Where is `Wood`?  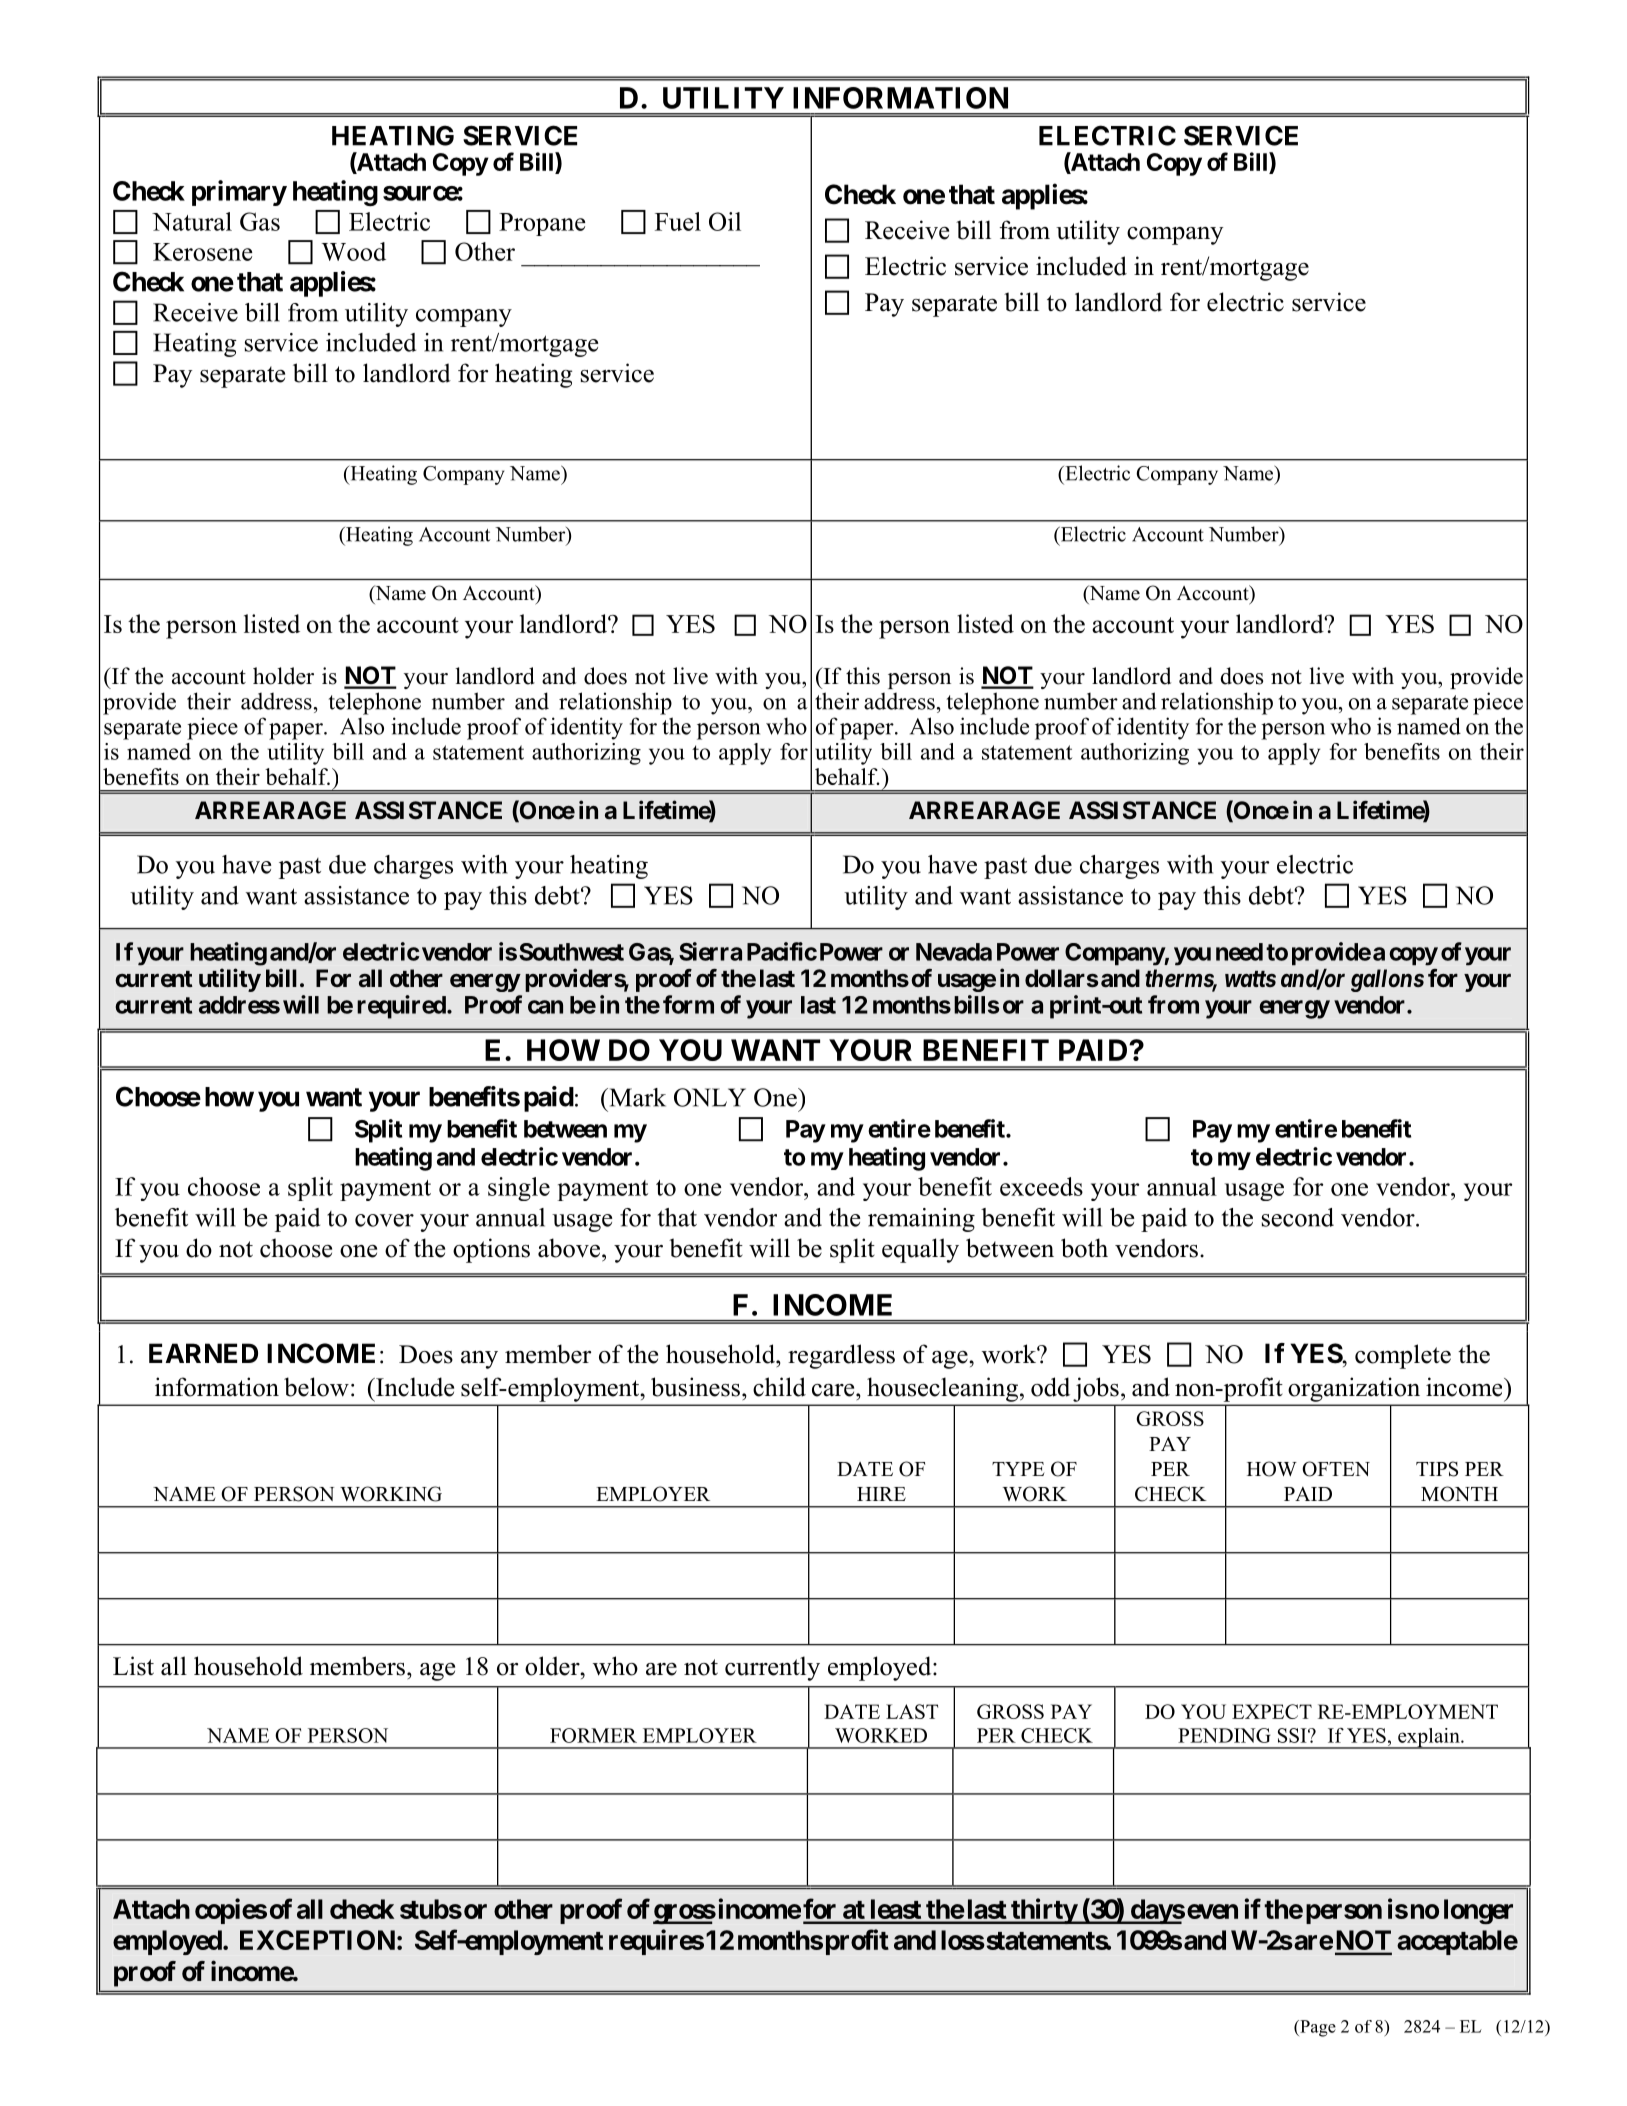 Wood is located at coordinates (354, 251).
